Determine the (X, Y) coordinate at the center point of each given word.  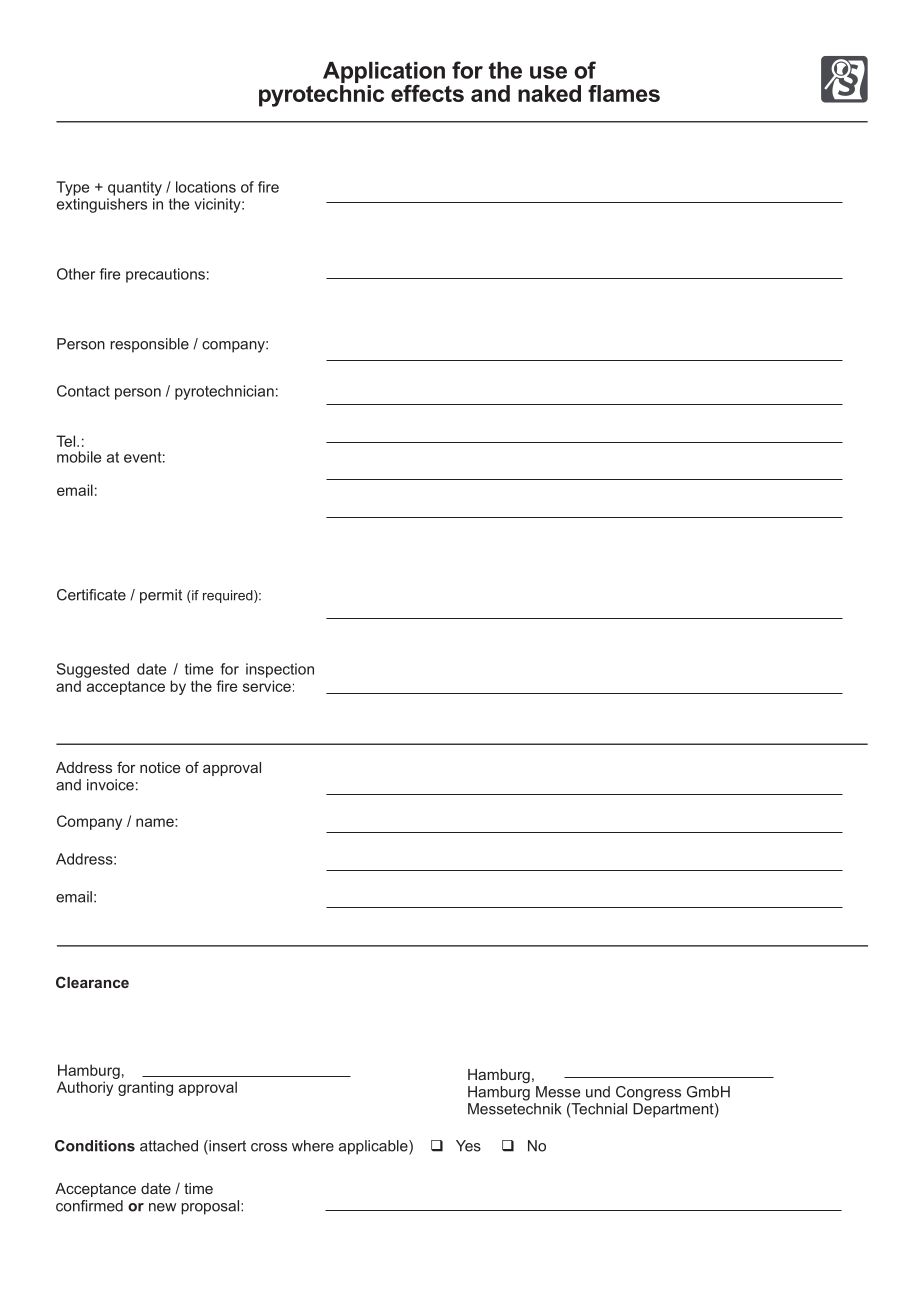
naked (549, 93)
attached (169, 1146)
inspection (280, 670)
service (267, 686)
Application (384, 74)
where (313, 1146)
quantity (135, 188)
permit (161, 596)
